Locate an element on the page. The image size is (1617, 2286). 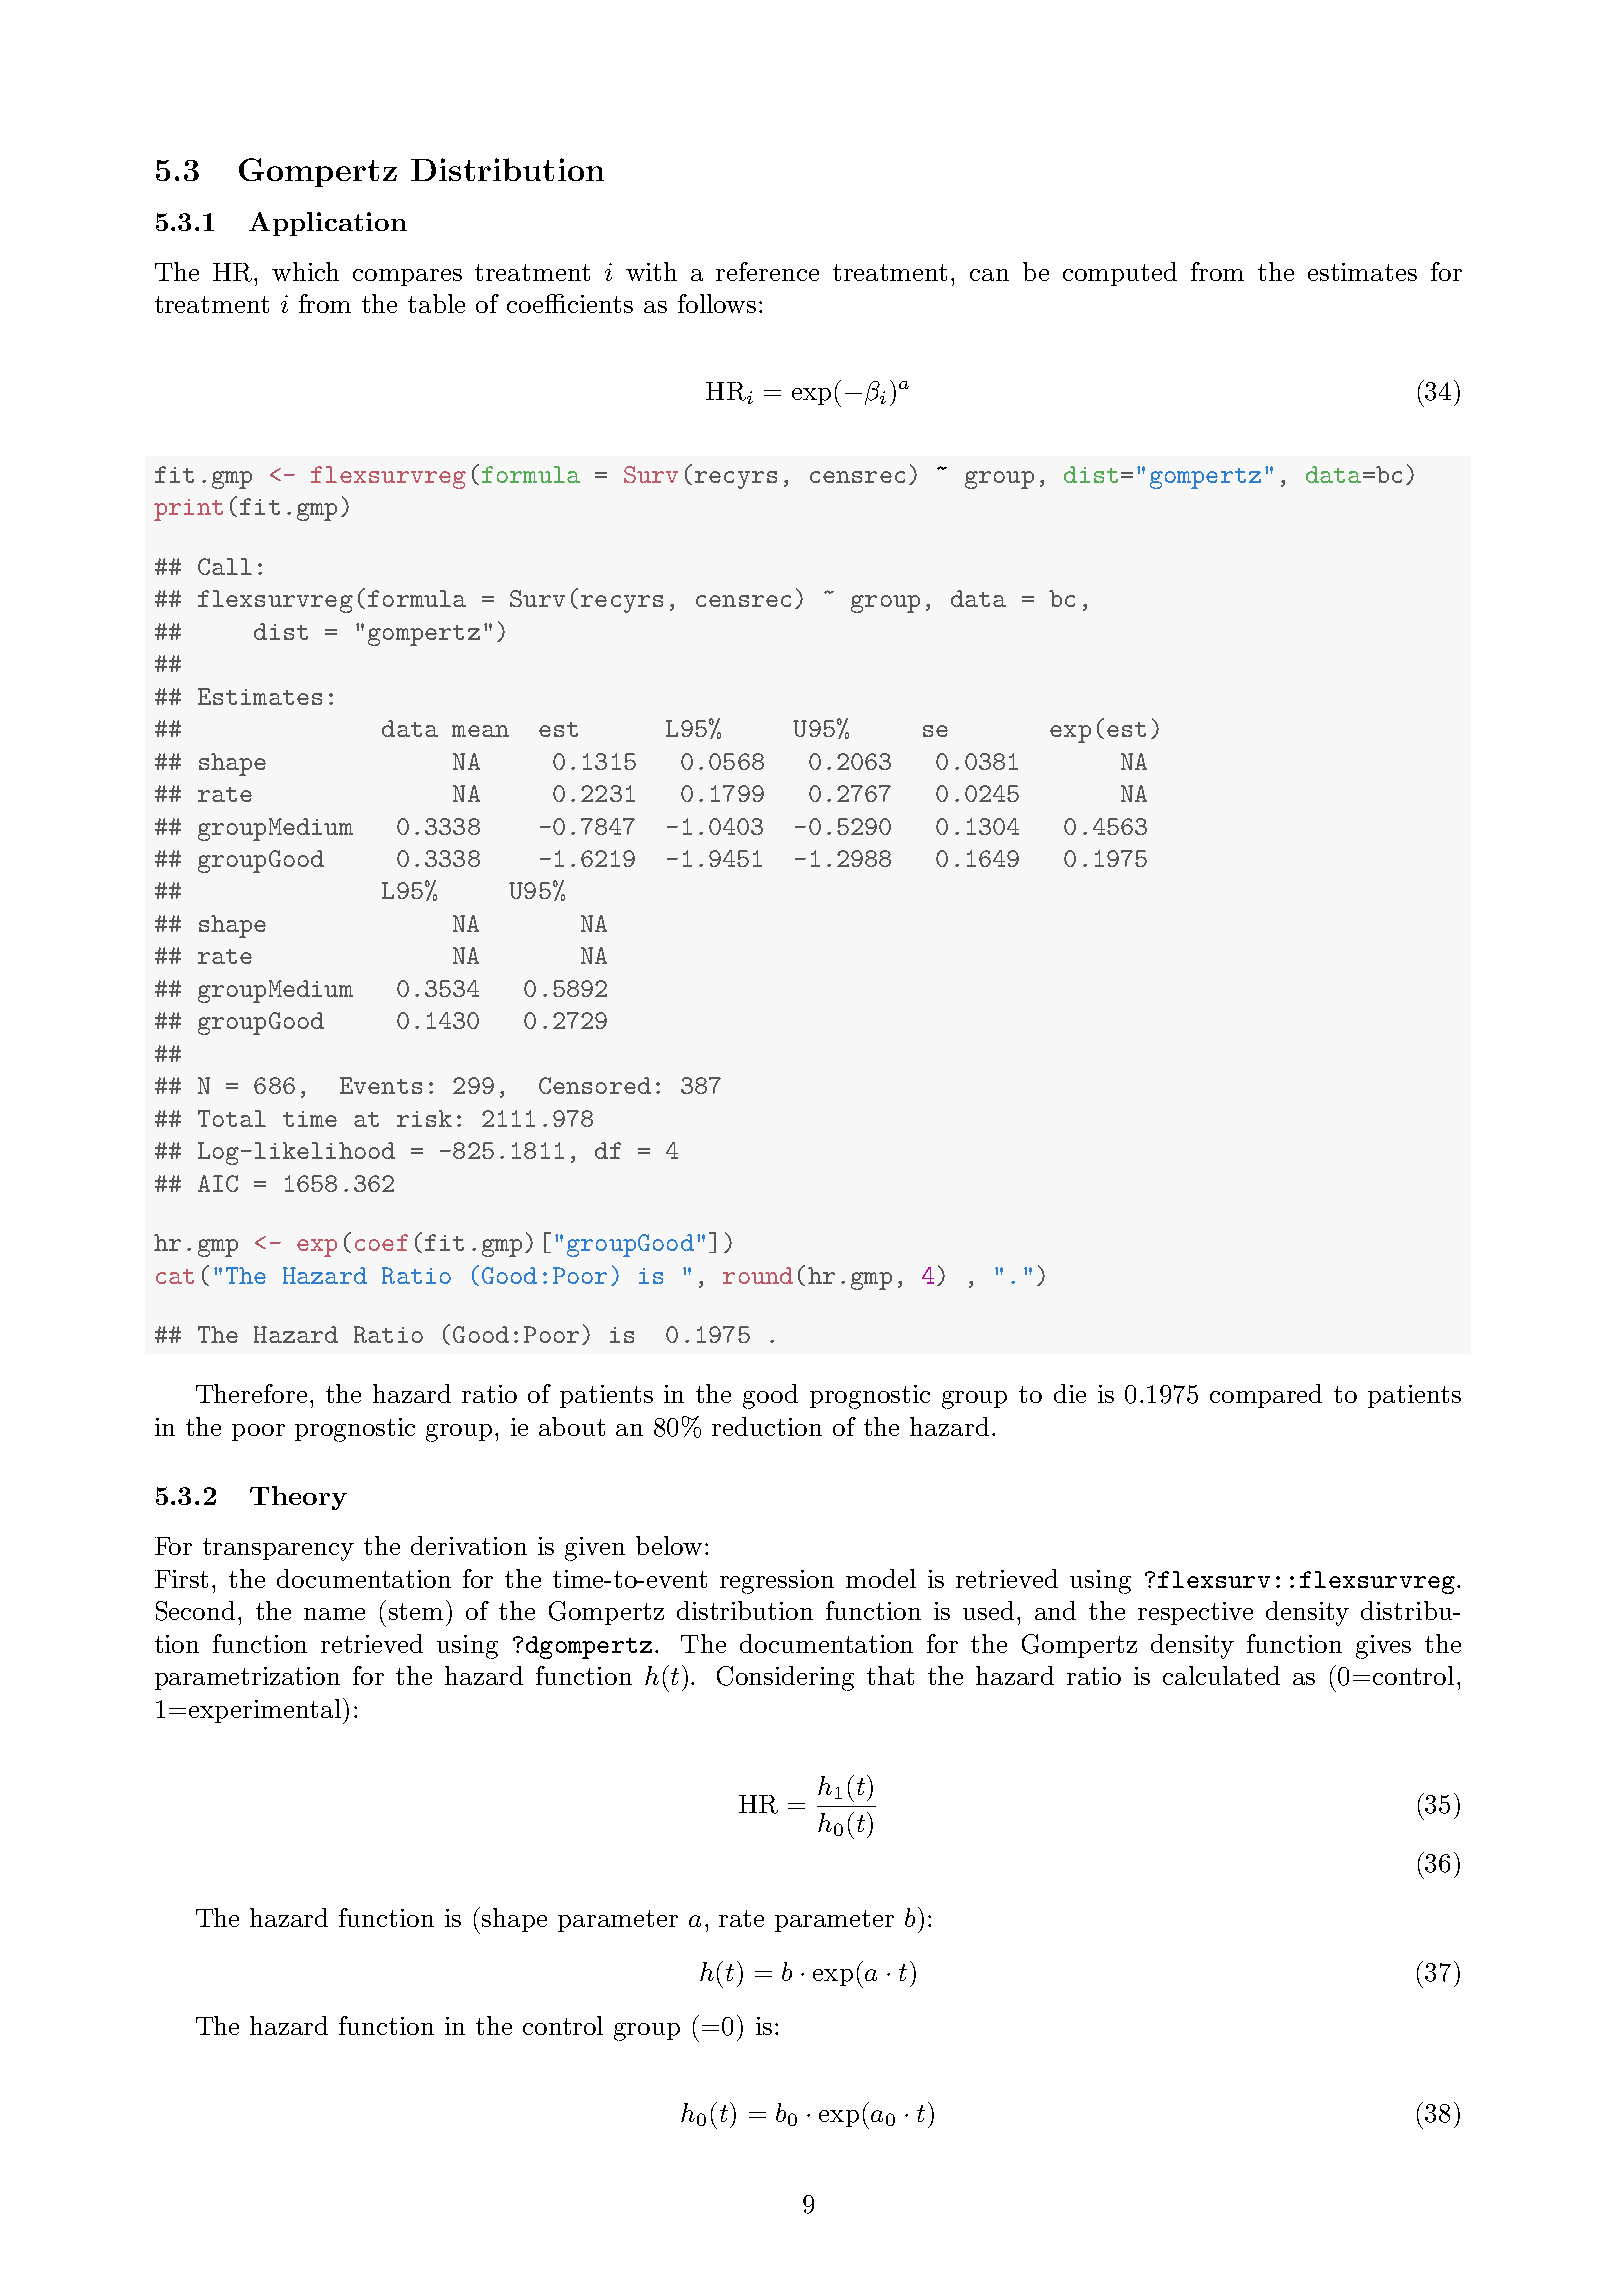
name is located at coordinates (334, 1614).
